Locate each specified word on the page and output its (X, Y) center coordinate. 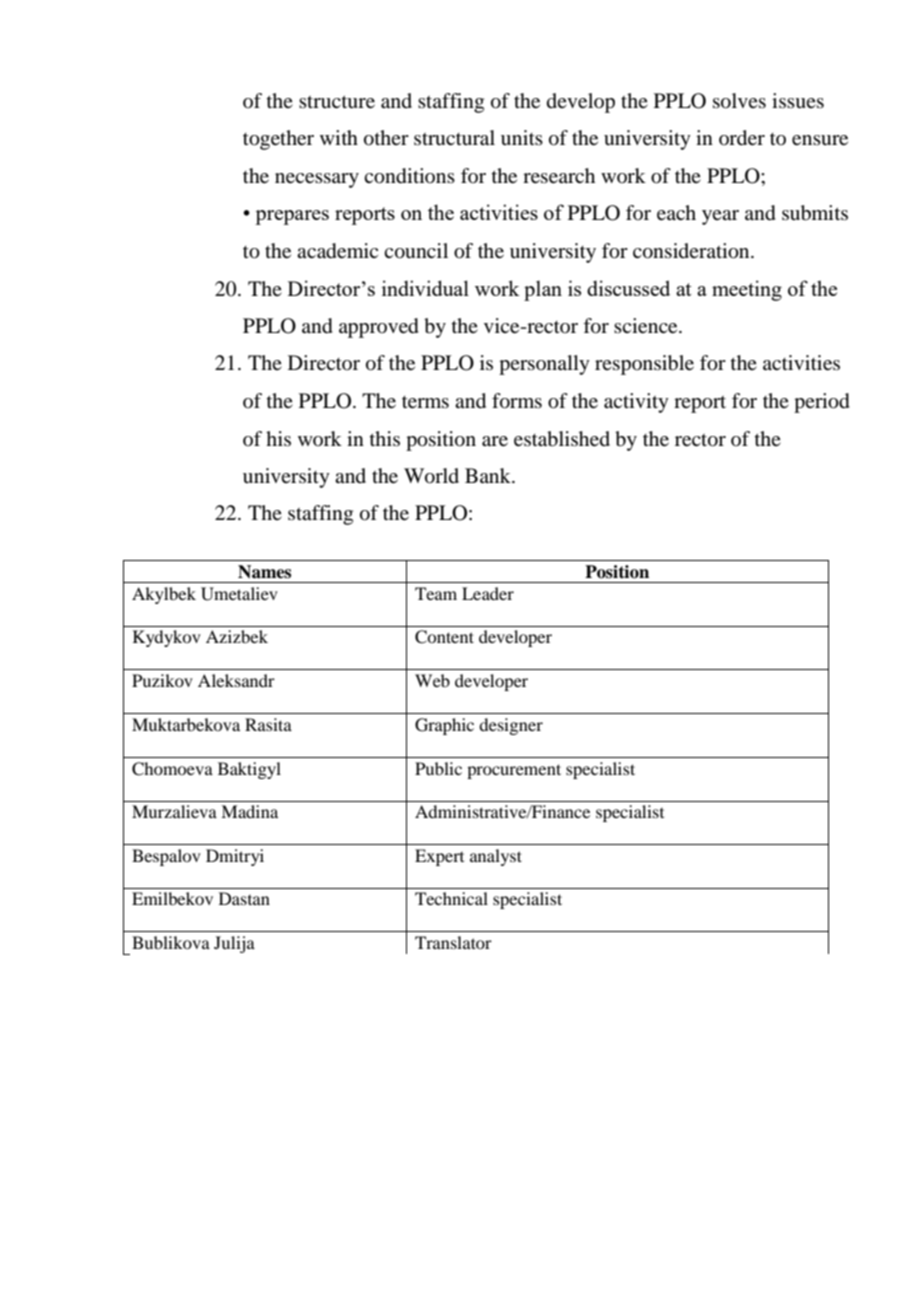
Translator (453, 942)
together (278, 140)
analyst (496, 857)
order (742, 138)
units (522, 137)
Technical (451, 898)
